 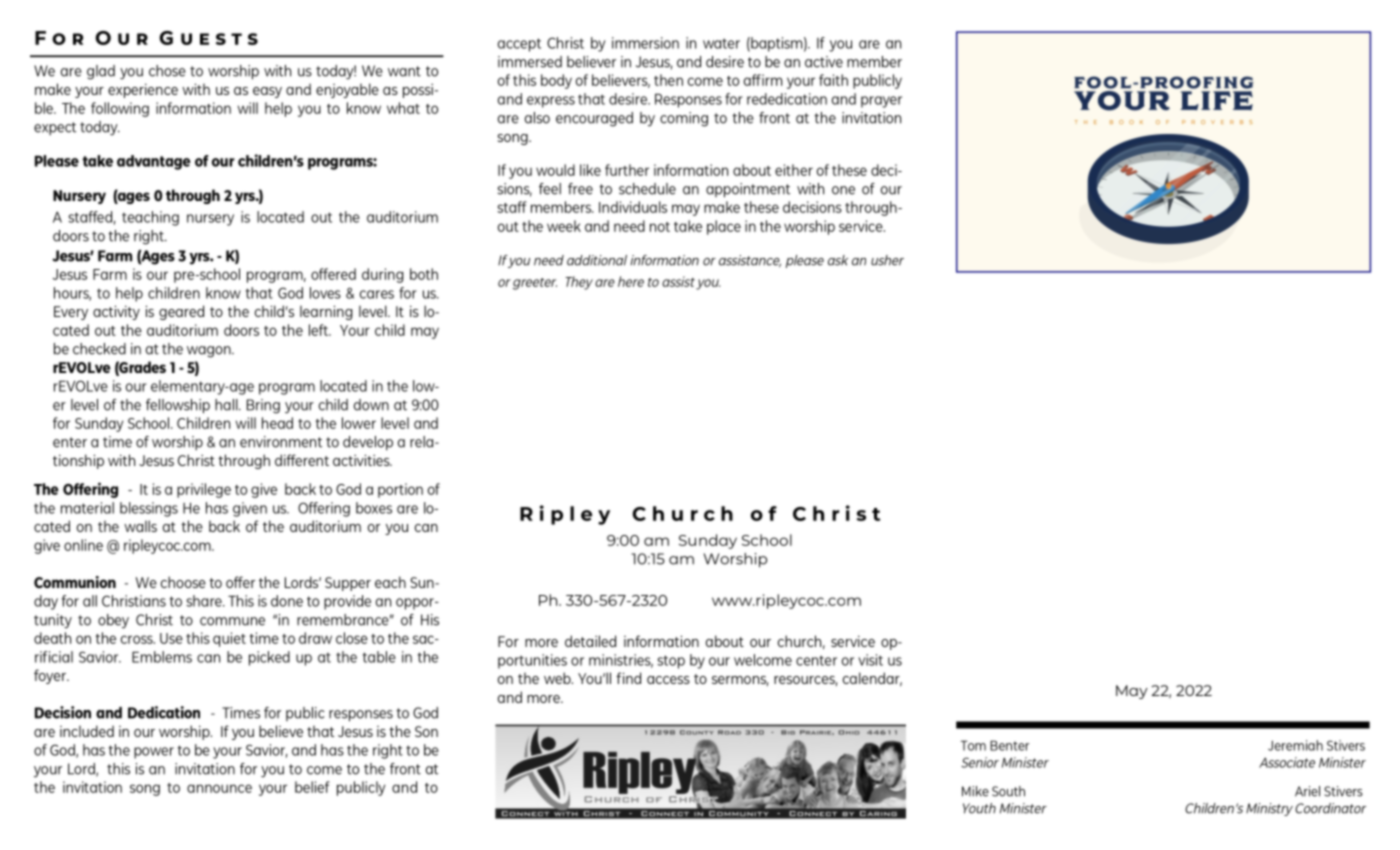 I want to click on fellowship, so click(x=178, y=406).
